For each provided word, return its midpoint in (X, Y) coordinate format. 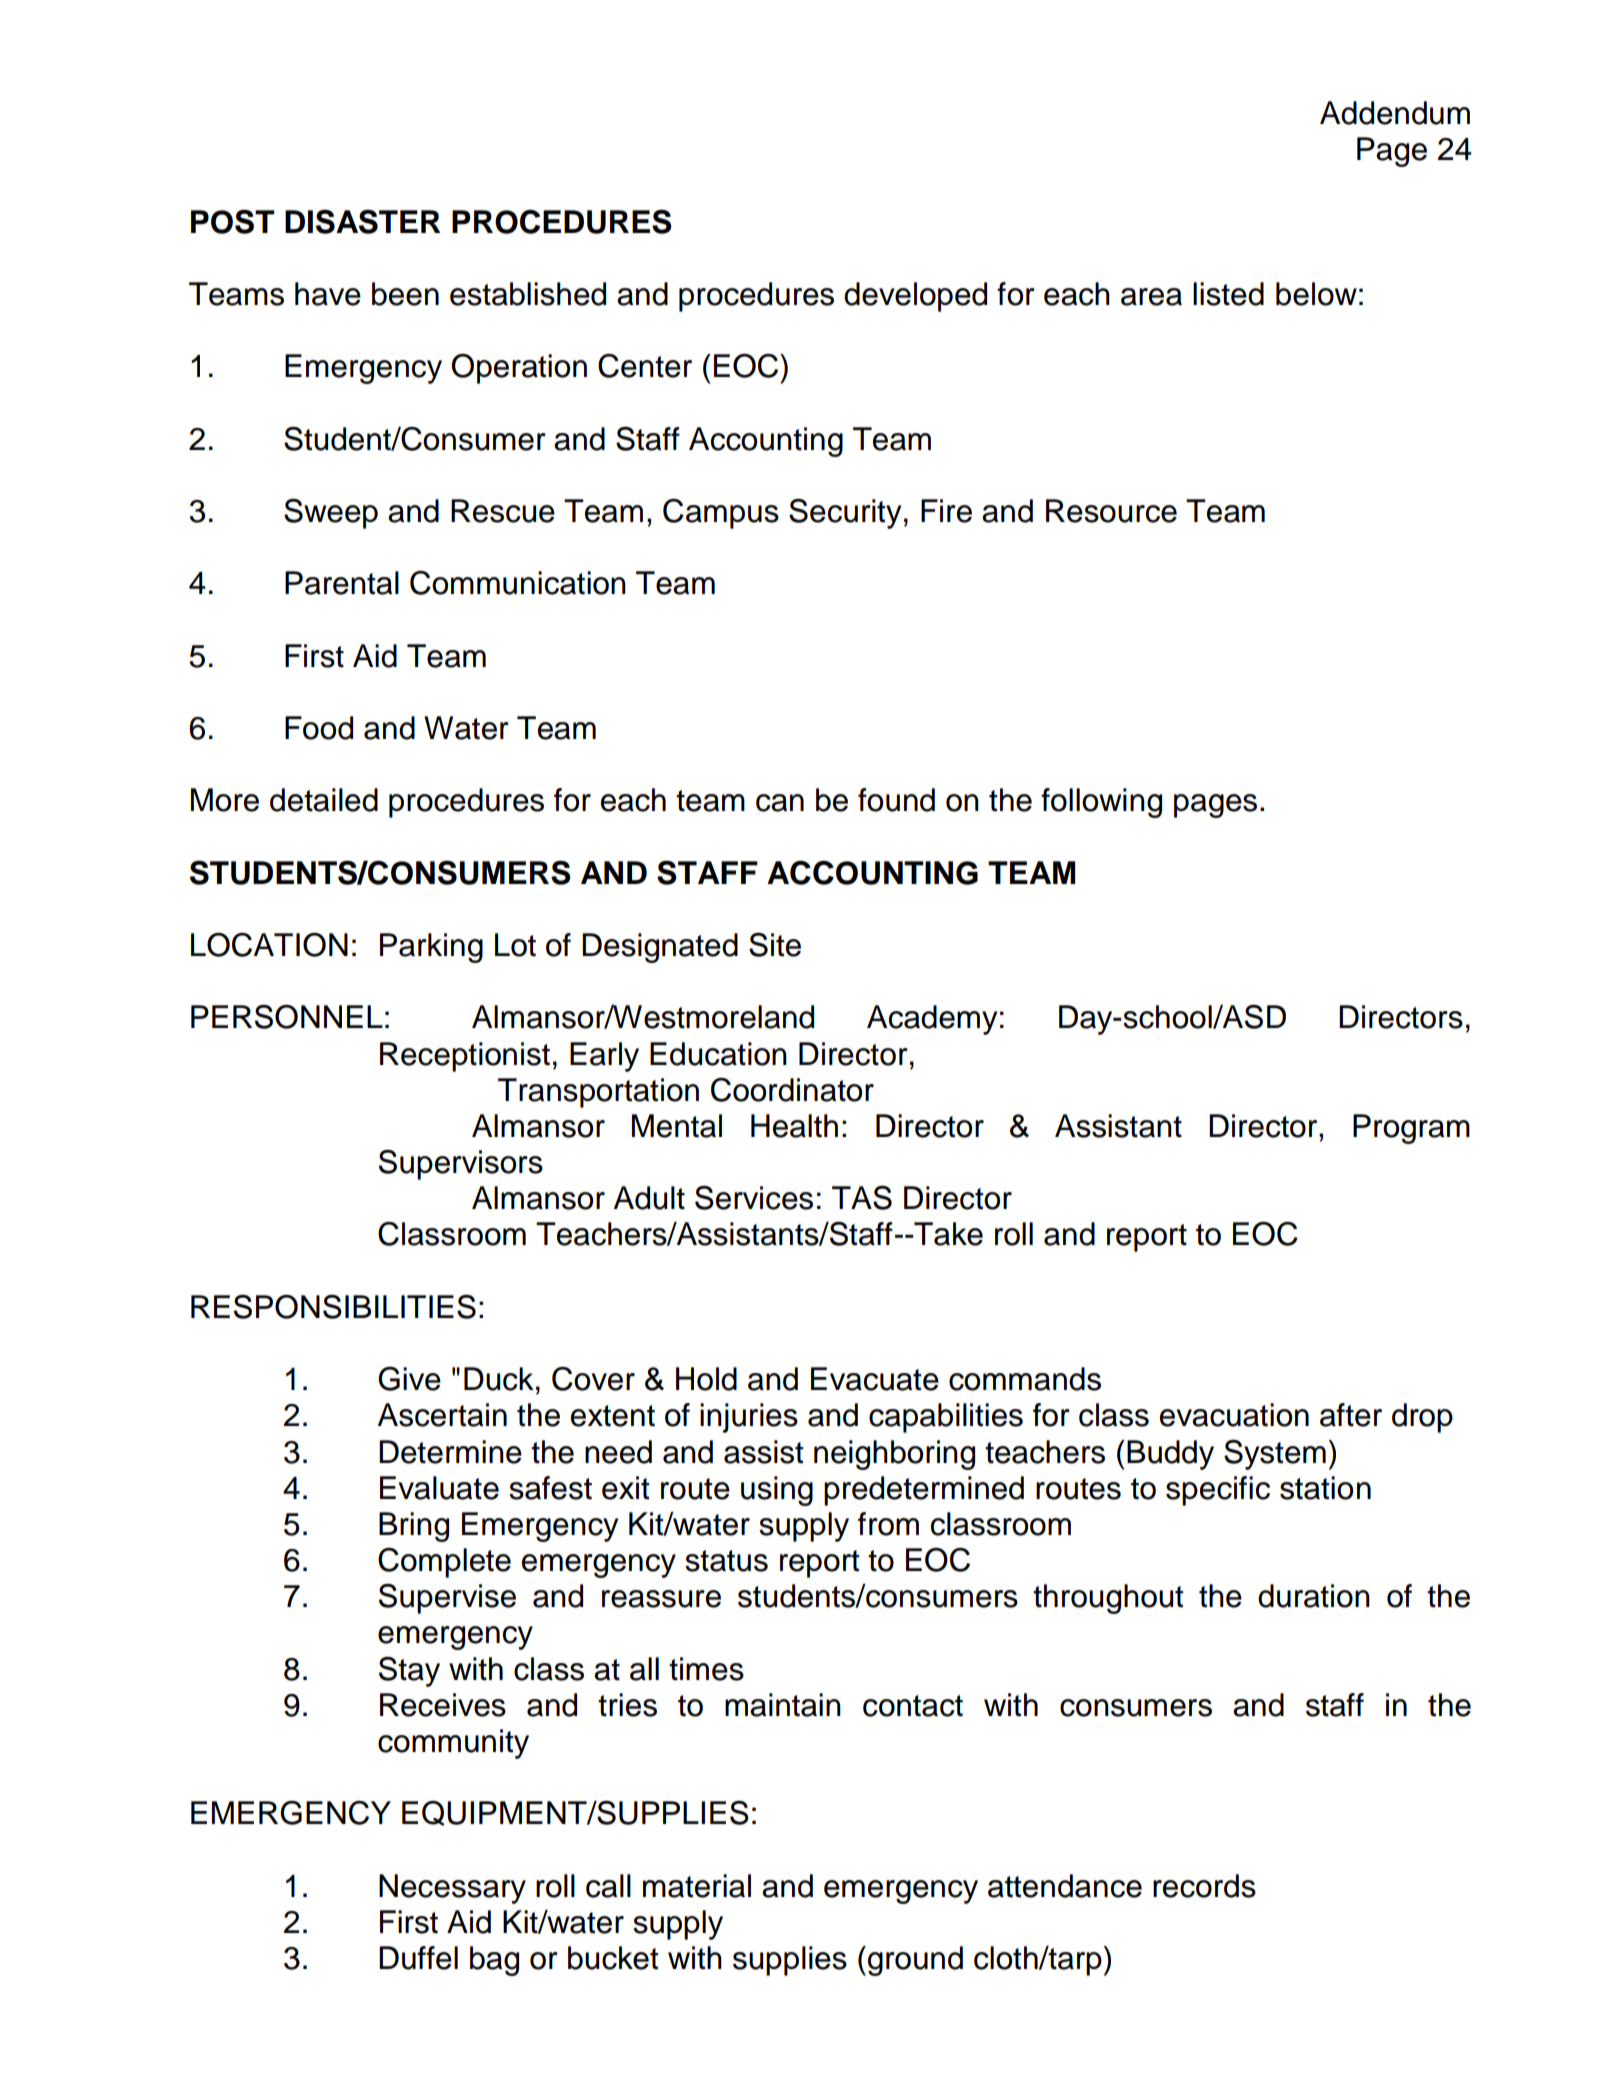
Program (1411, 1129)
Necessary (452, 1889)
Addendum (1395, 113)
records (1204, 1886)
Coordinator (792, 1090)
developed (915, 297)
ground (915, 1961)
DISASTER (362, 221)
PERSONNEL (287, 1017)
